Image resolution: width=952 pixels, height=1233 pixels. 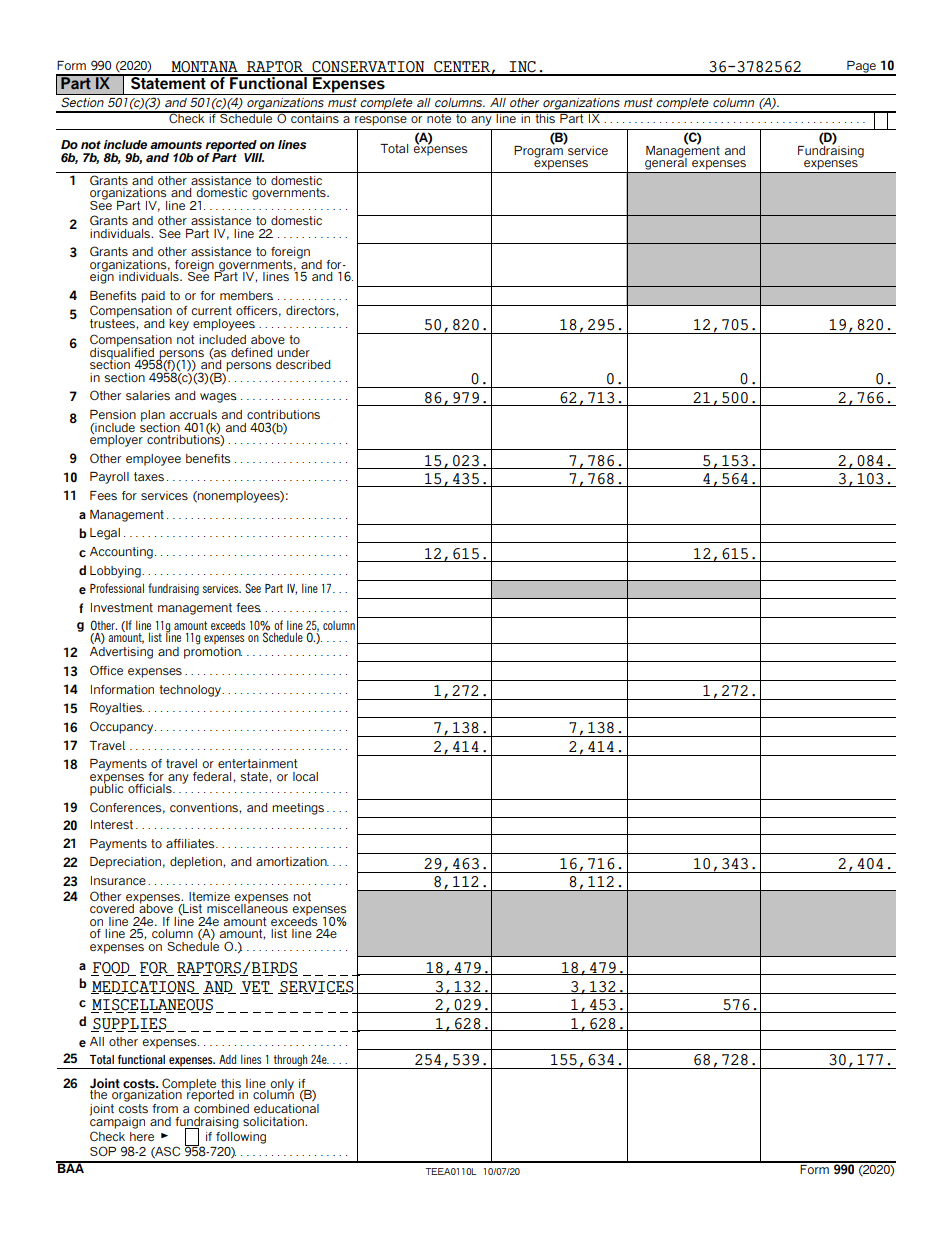 I want to click on solicitation, so click(x=274, y=1121).
